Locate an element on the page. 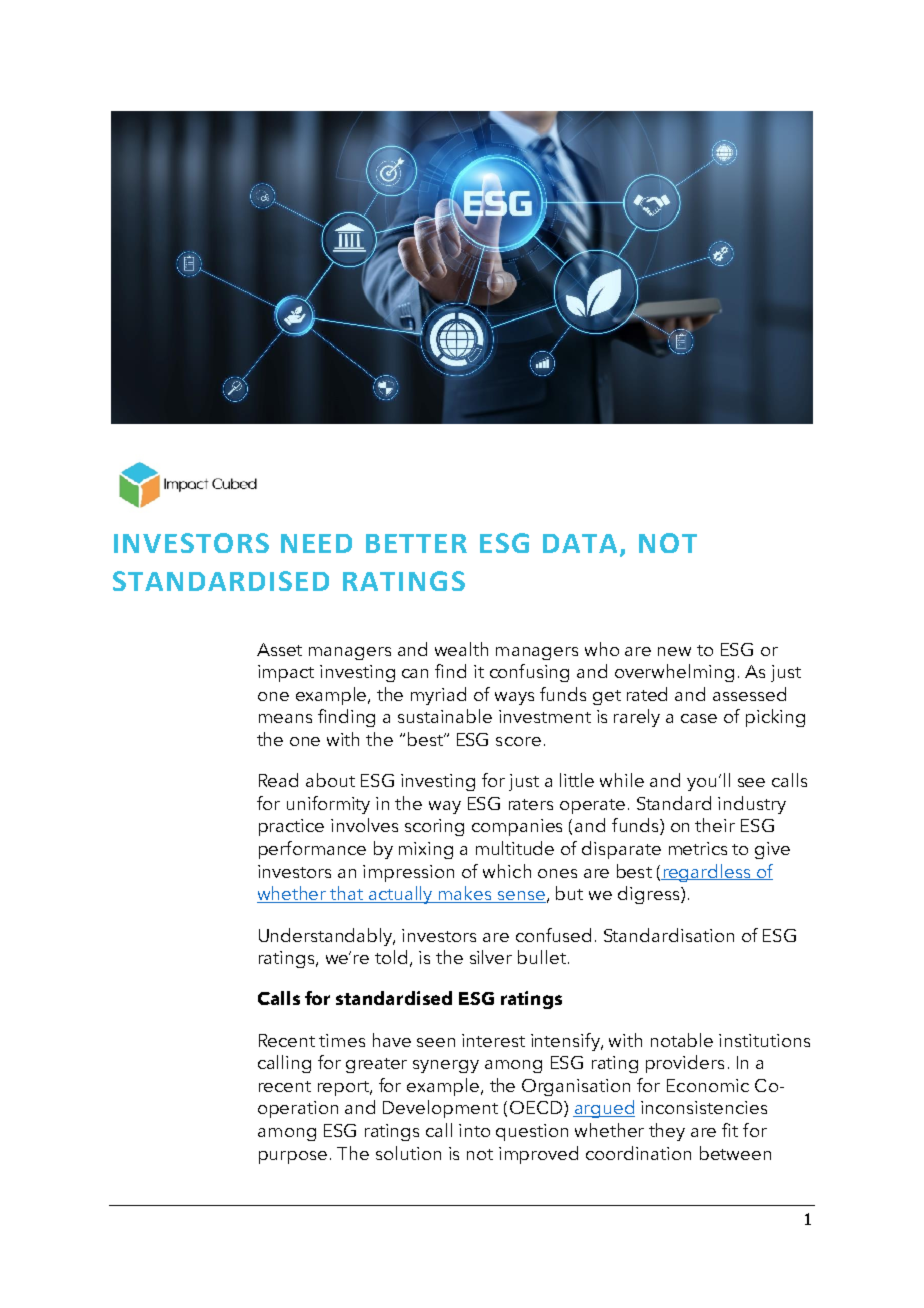 This document has height=1308, width=924. multitude is located at coordinates (515, 848).
